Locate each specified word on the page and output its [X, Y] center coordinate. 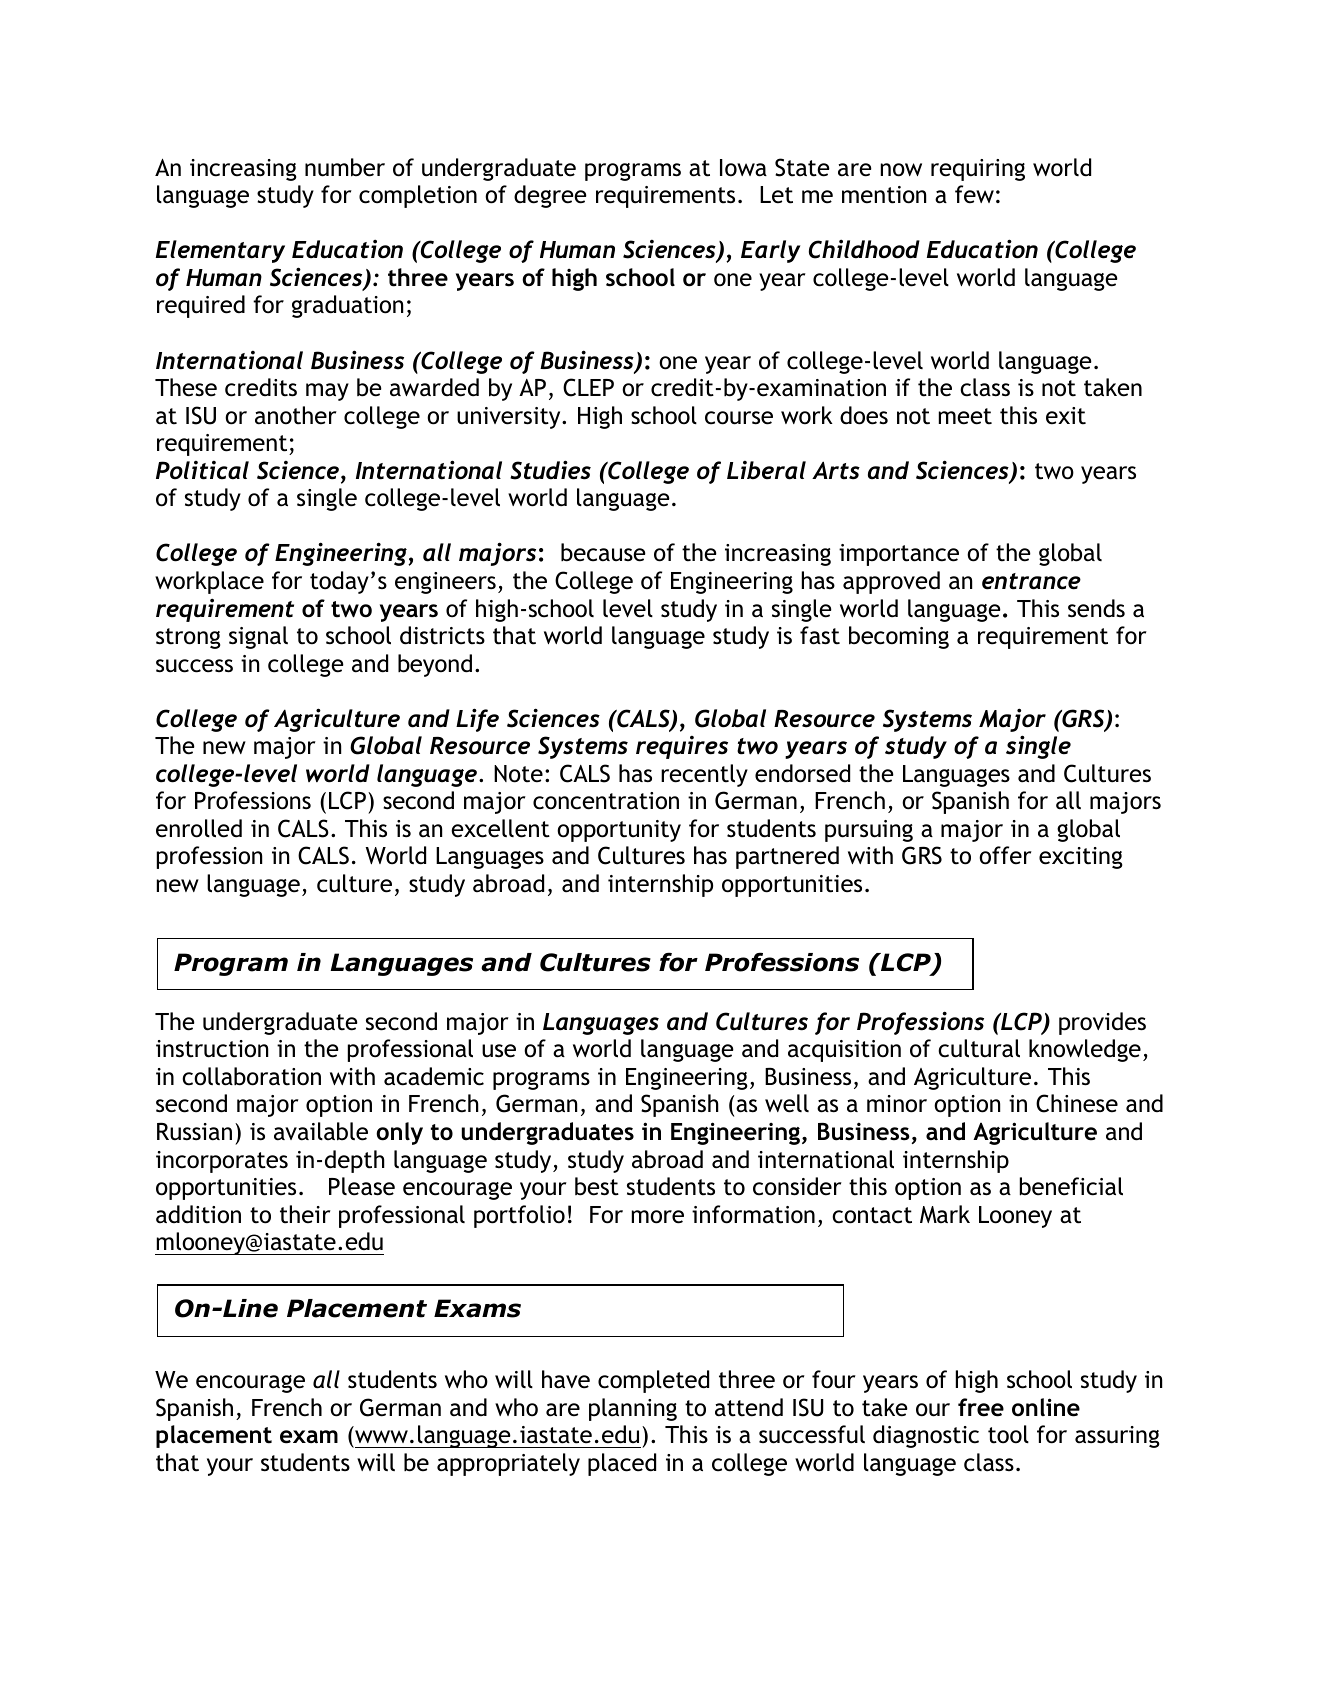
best [597, 1186]
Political [202, 470]
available [321, 1131]
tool [1008, 1434]
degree [550, 196]
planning [633, 1409]
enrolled [199, 828]
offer [1005, 855]
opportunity [619, 831]
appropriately [508, 1464]
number [345, 167]
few [974, 194]
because [603, 552]
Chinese [1077, 1103]
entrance [1031, 581]
